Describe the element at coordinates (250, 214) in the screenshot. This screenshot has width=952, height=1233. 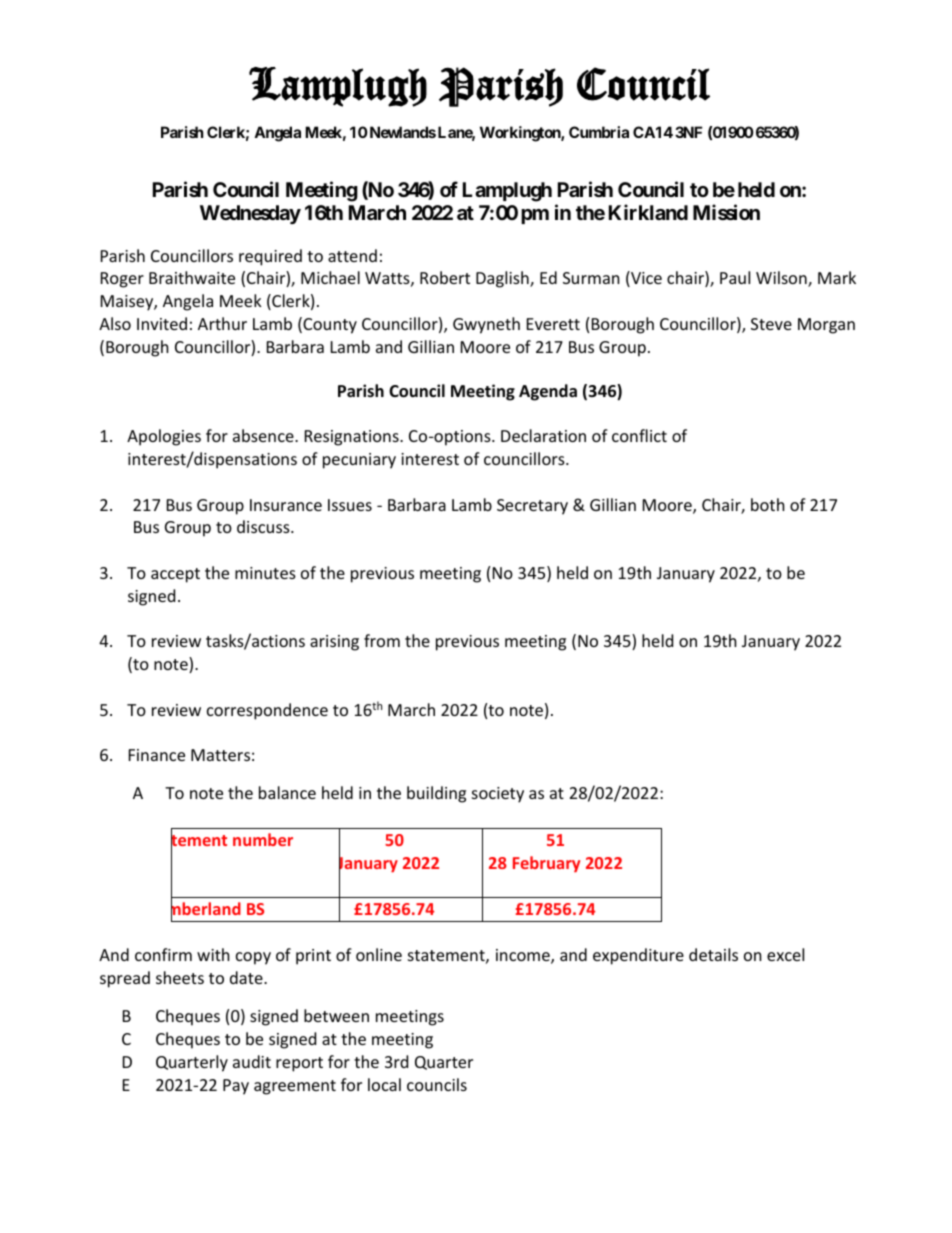
I see `Wednesday` at that location.
